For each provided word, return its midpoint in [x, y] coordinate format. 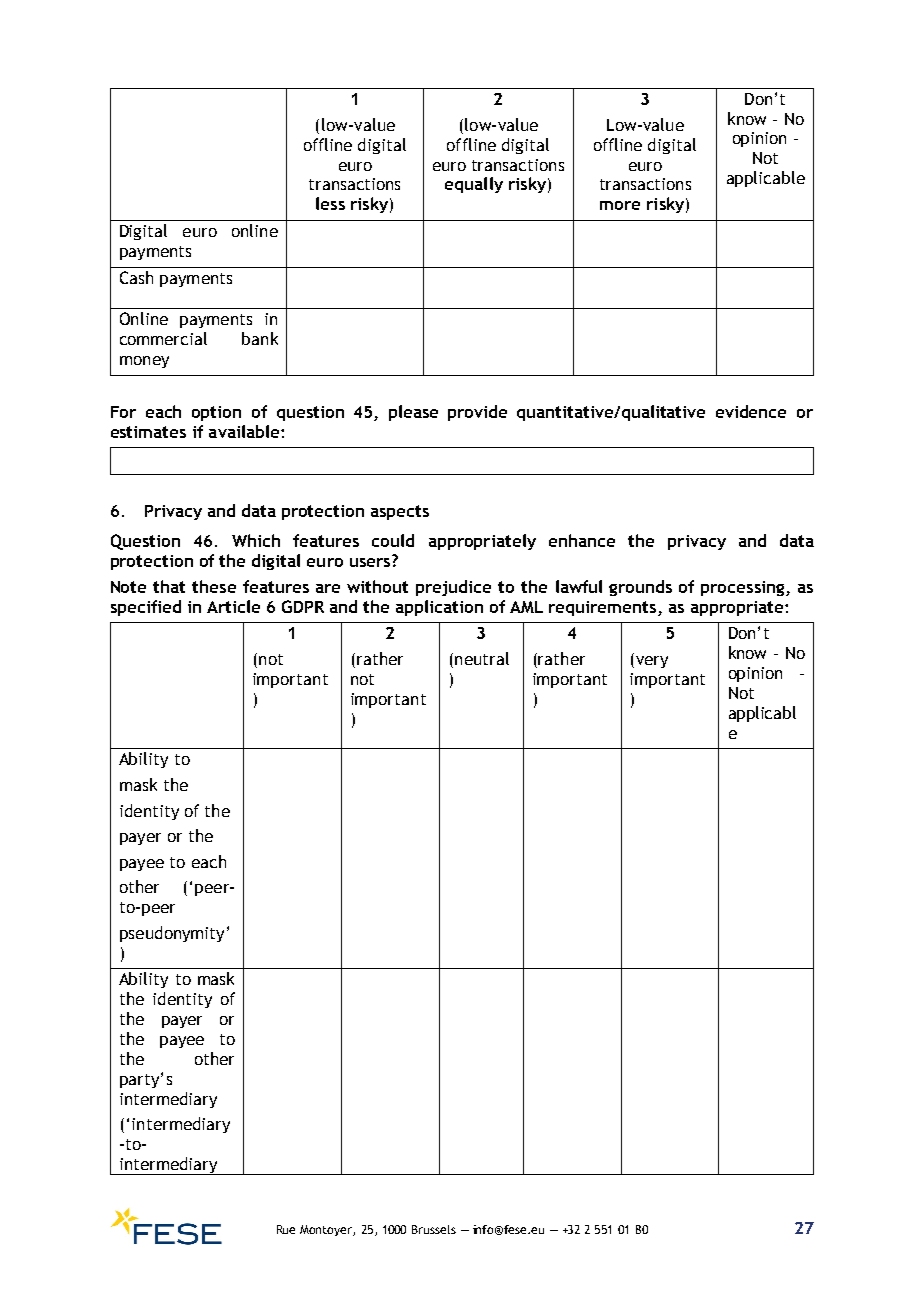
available [245, 431]
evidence [751, 411]
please [413, 413]
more [620, 205]
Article [233, 606]
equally [474, 185]
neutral [482, 658]
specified [146, 608]
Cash [136, 277]
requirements [602, 608]
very [650, 662]
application [439, 608]
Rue [286, 1229]
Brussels [434, 1229]
